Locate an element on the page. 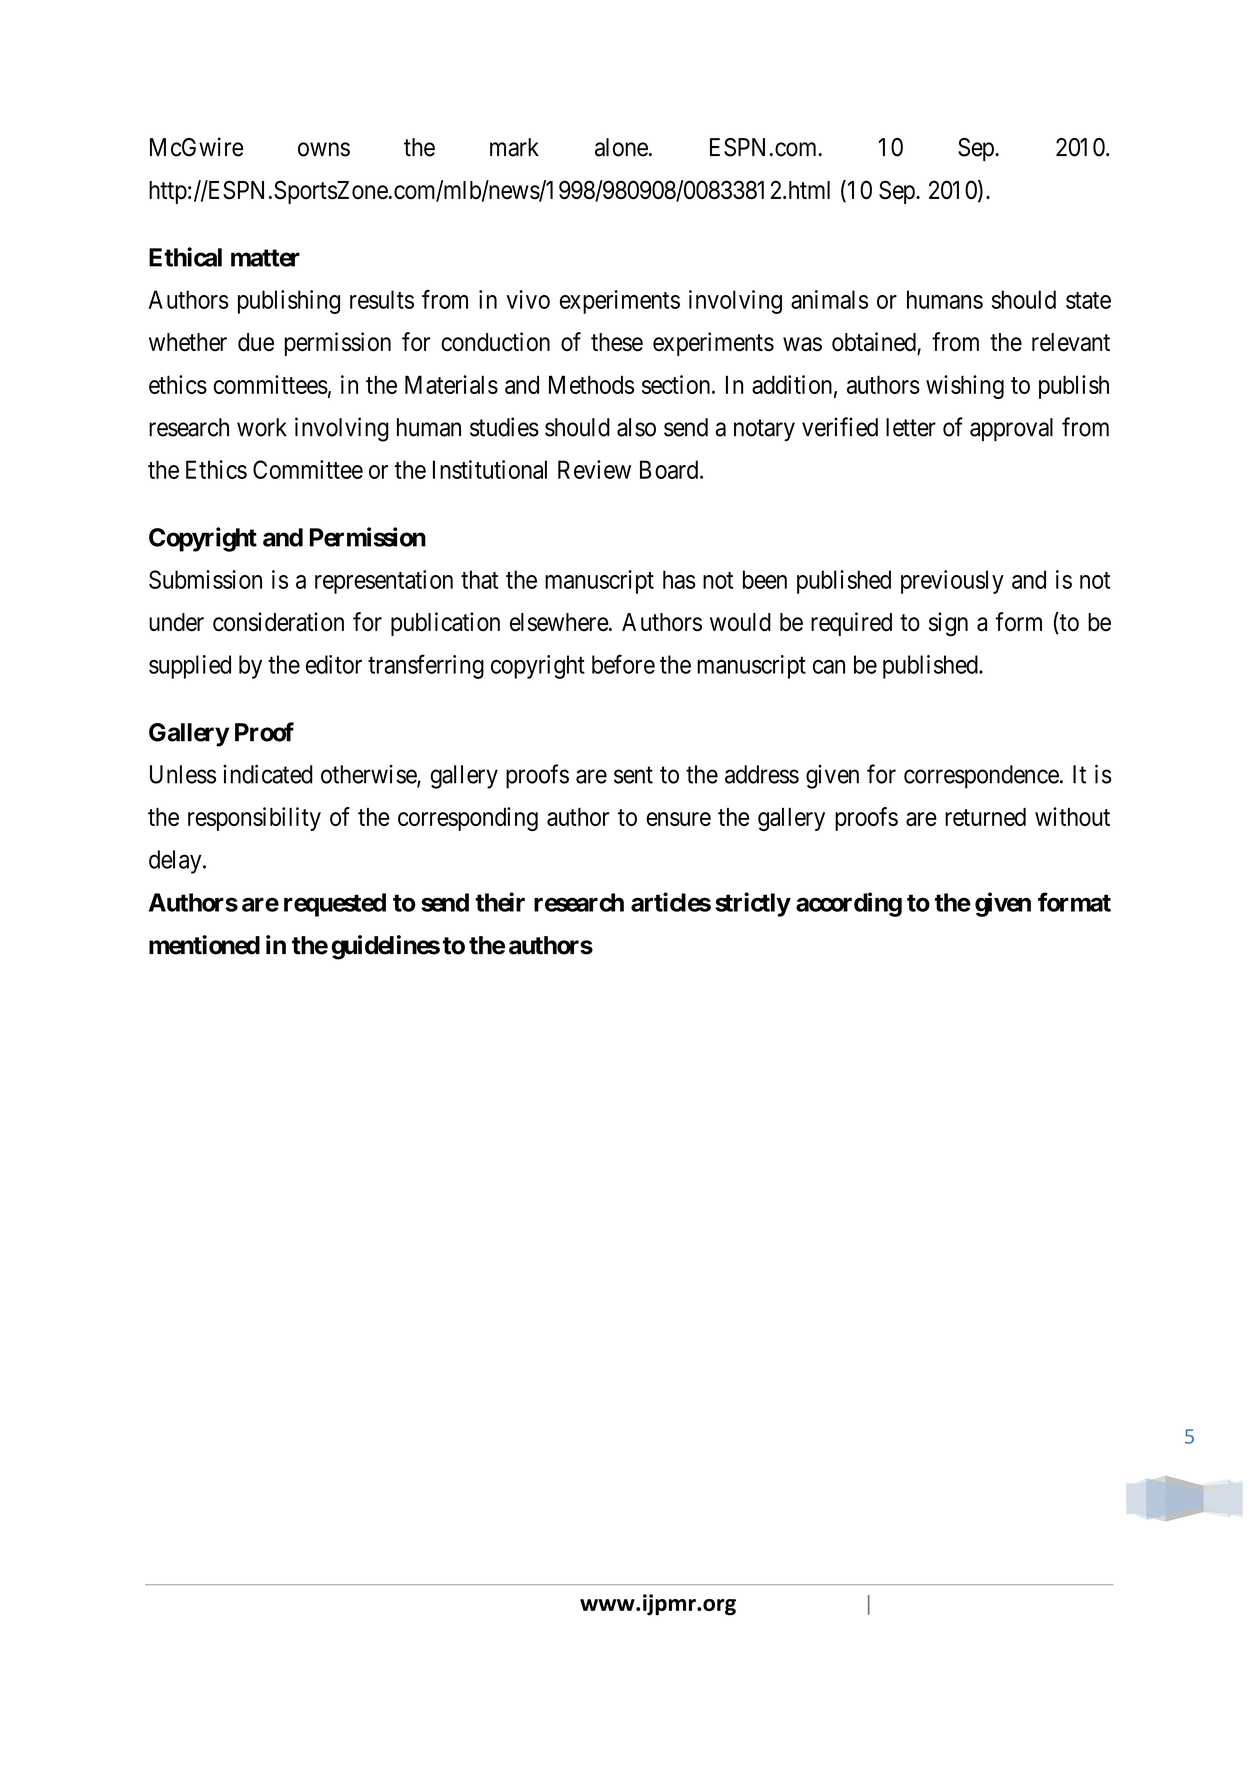 This document has height=1778, width=1257. work is located at coordinates (262, 427).
